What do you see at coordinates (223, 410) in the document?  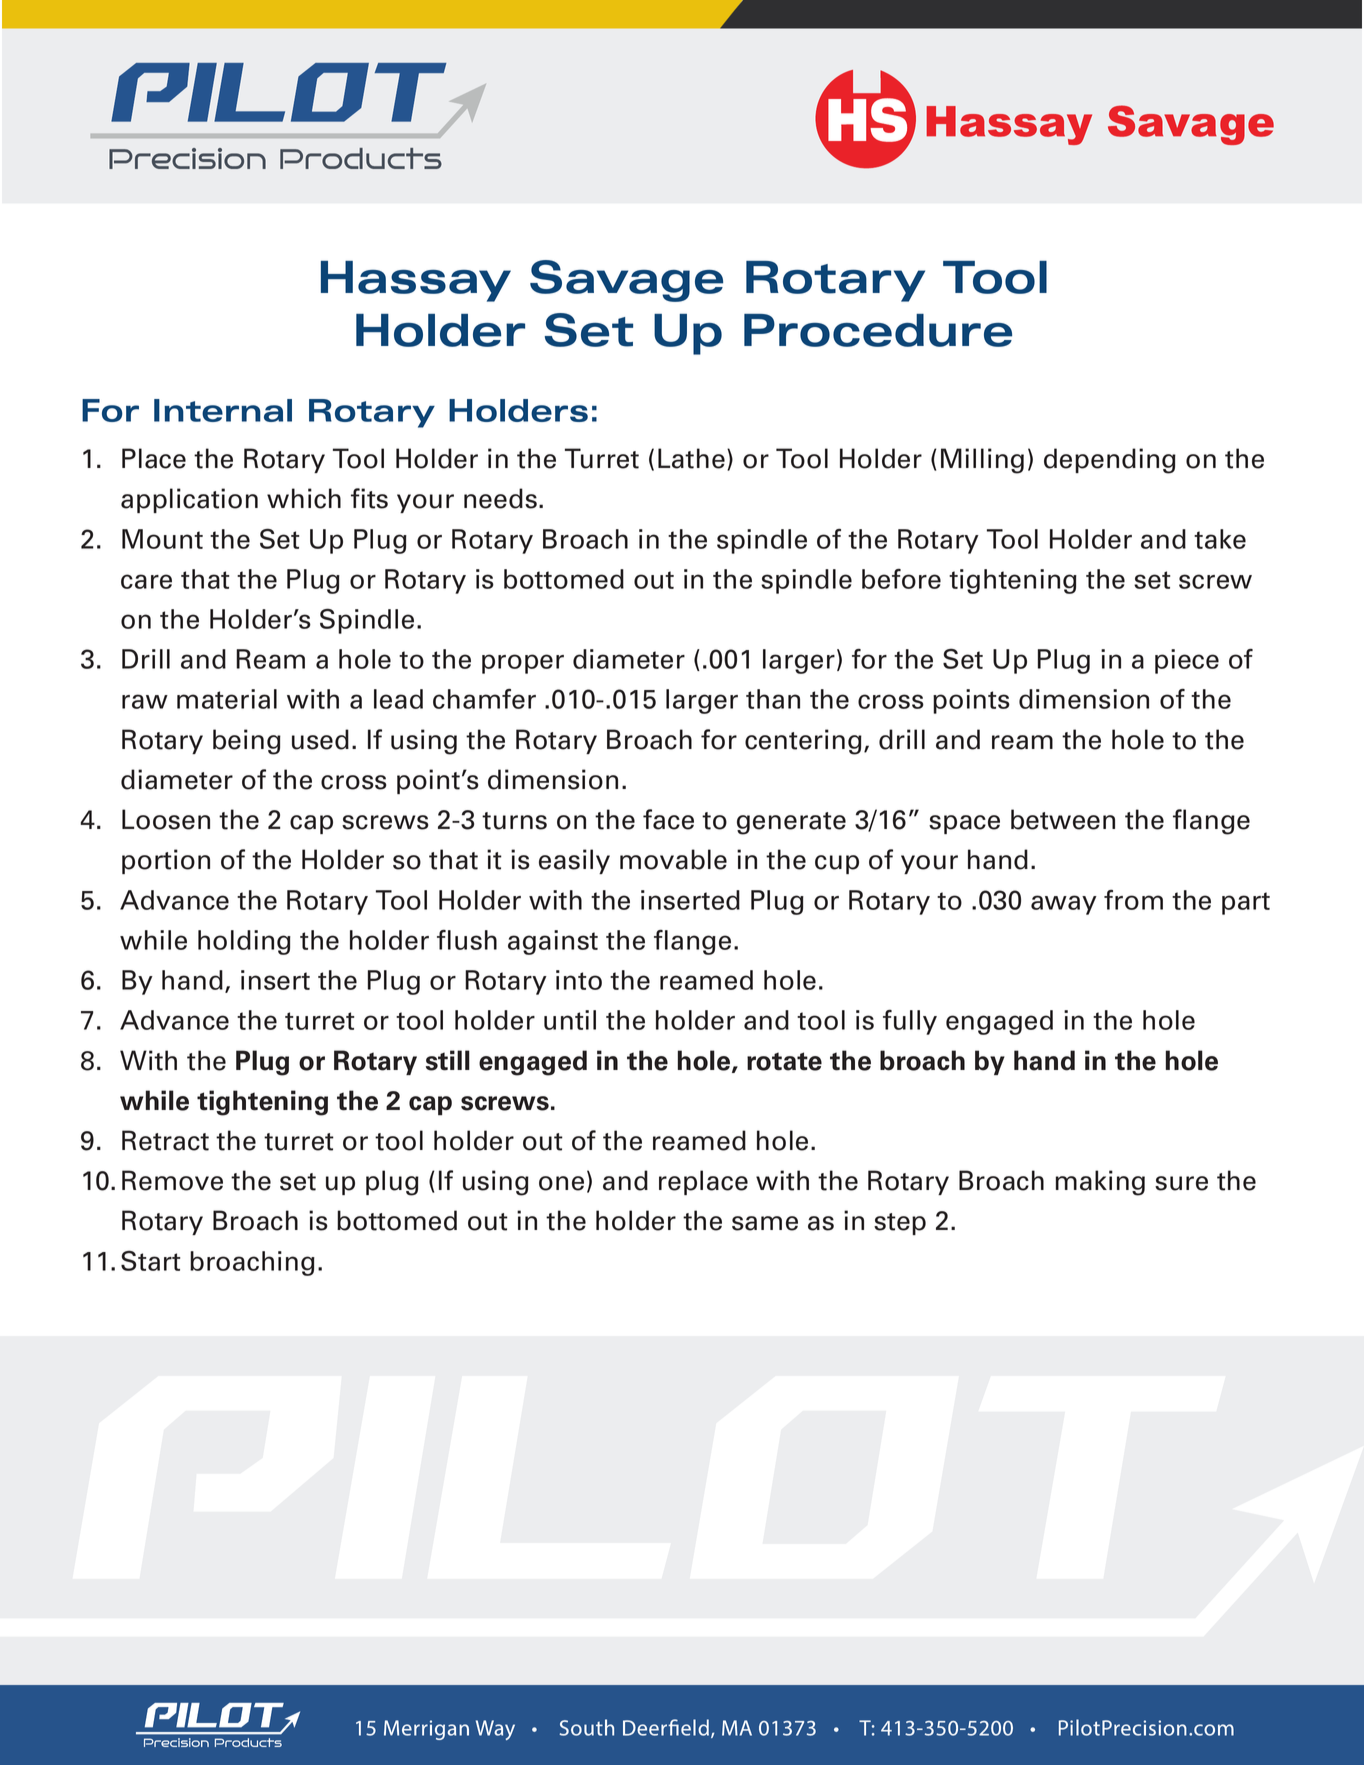 I see `Internal` at bounding box center [223, 410].
